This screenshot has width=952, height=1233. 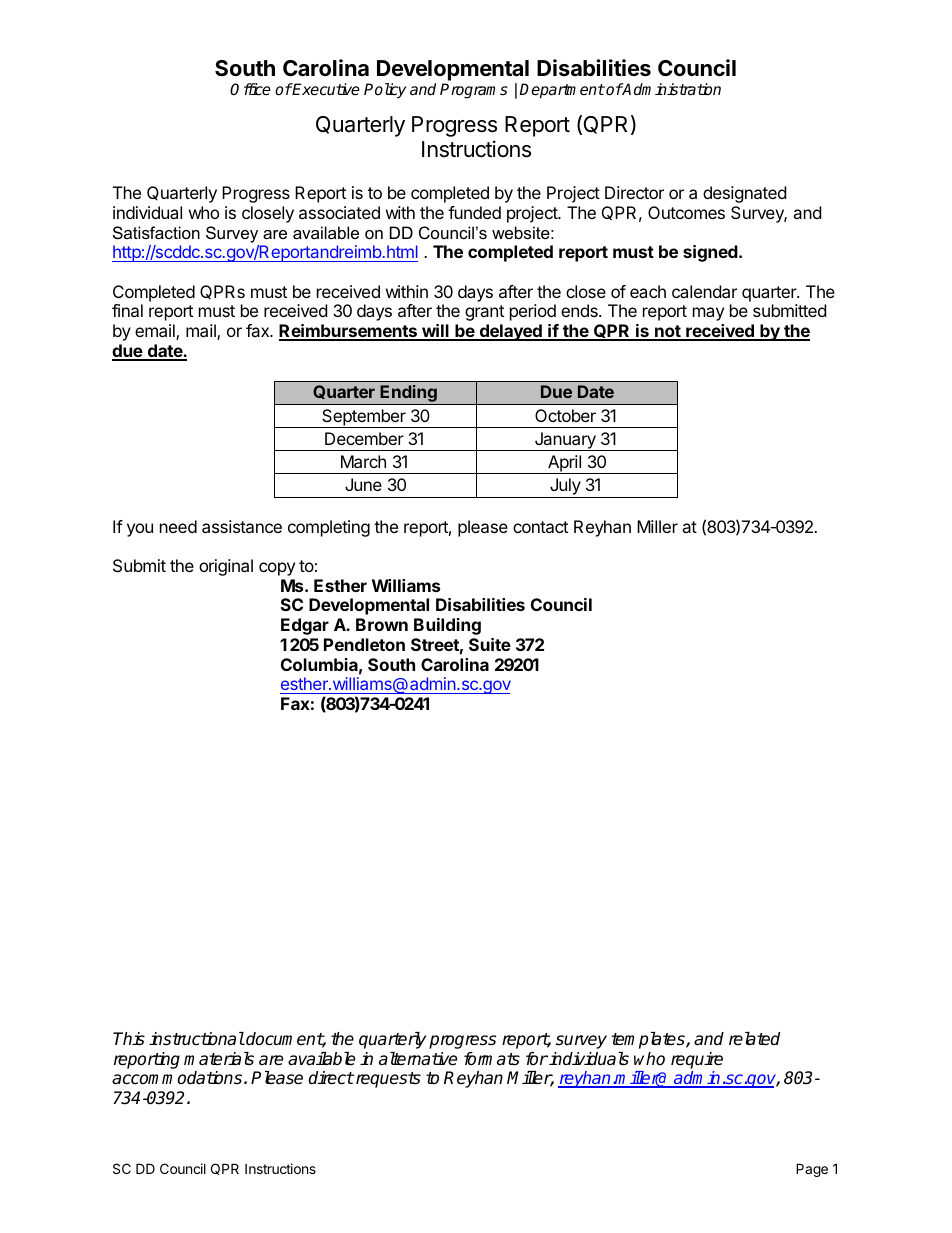 I want to click on Suite, so click(x=490, y=644).
